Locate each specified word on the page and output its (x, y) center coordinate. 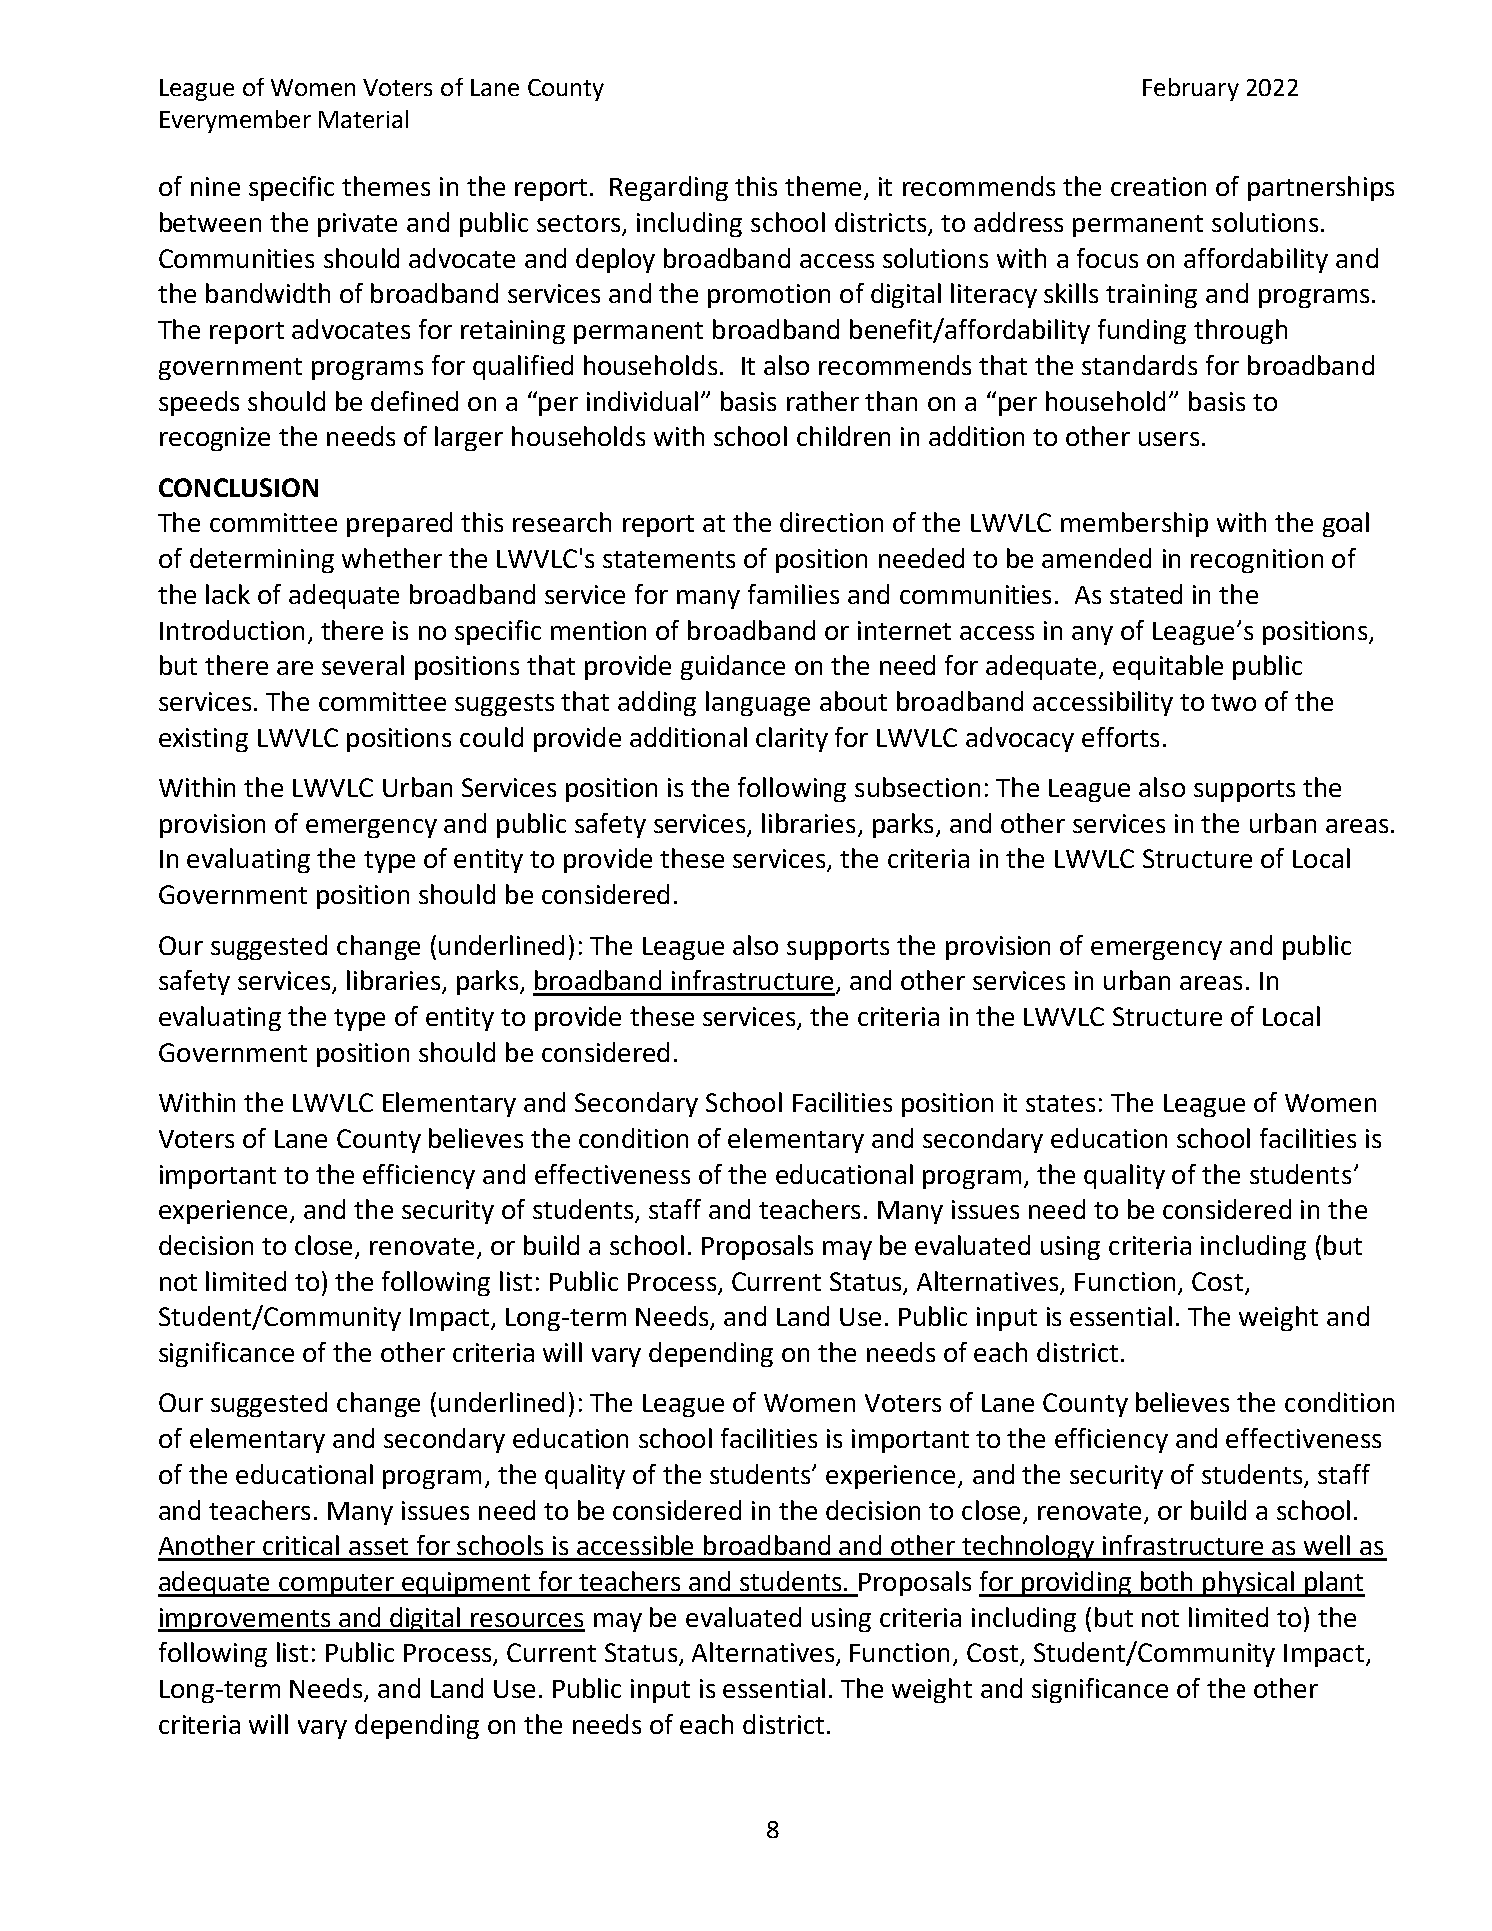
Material (363, 119)
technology (1028, 1548)
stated (1146, 594)
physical (1249, 1584)
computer (336, 1585)
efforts (1120, 737)
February (1191, 89)
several (363, 665)
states (1060, 1103)
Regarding (669, 188)
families (793, 594)
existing (203, 740)
